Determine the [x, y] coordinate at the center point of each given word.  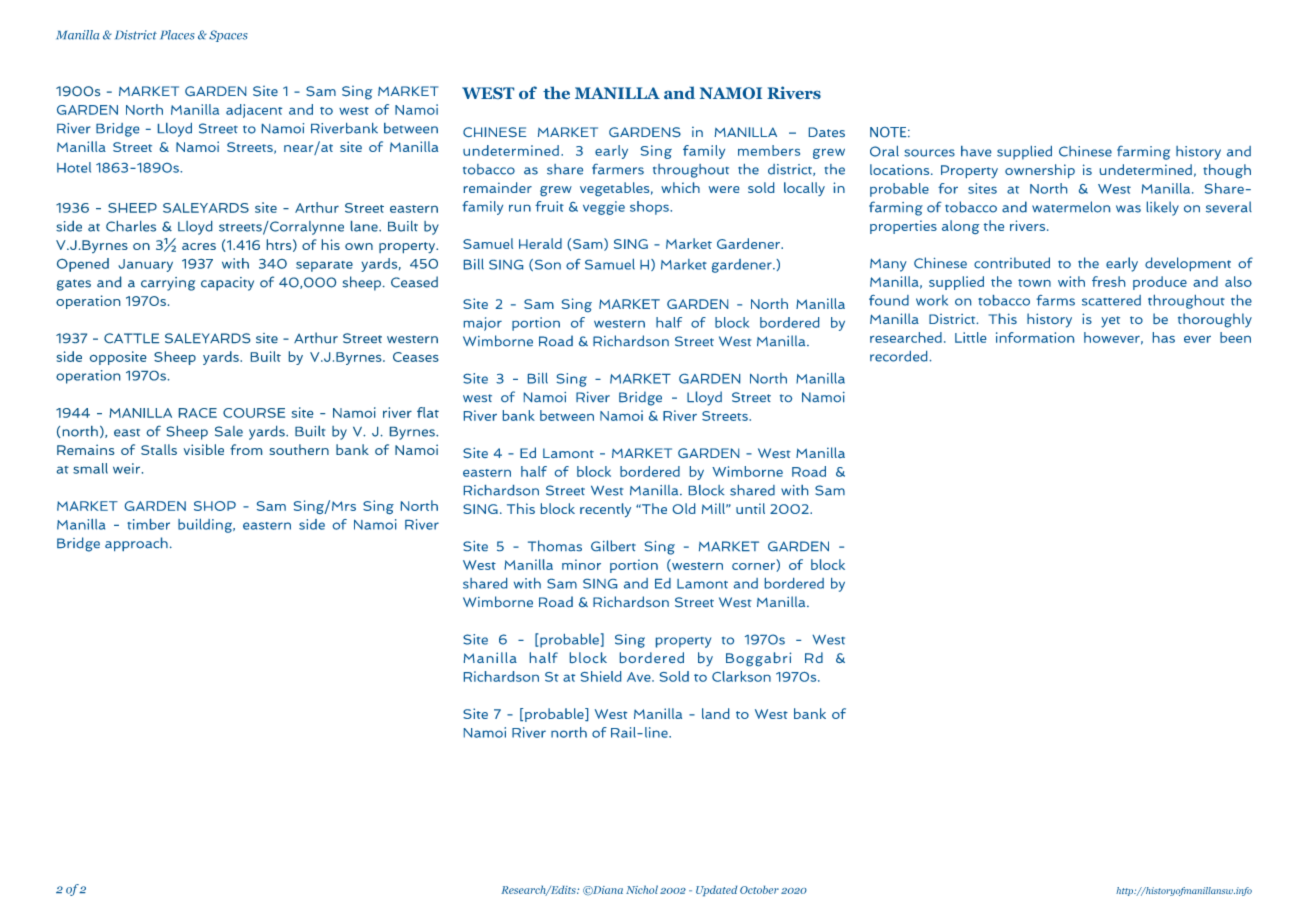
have [976, 151]
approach [136, 544]
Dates [827, 132]
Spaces [228, 36]
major [483, 324]
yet [1110, 322]
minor [581, 564]
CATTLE [131, 338]
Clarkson [741, 676]
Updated [716, 890]
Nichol [642, 889]
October [759, 890]
